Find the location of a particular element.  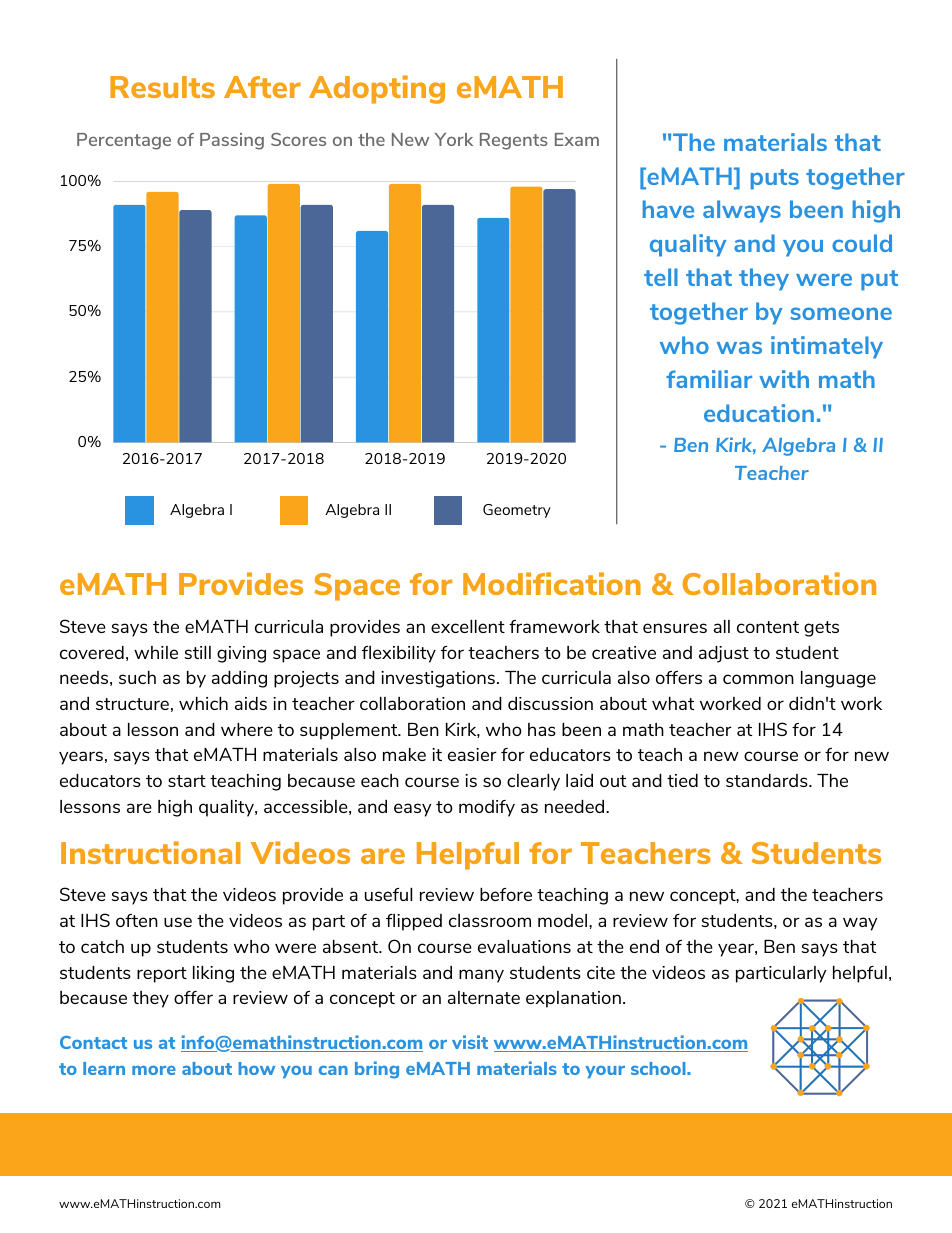

standards is located at coordinates (768, 780).
